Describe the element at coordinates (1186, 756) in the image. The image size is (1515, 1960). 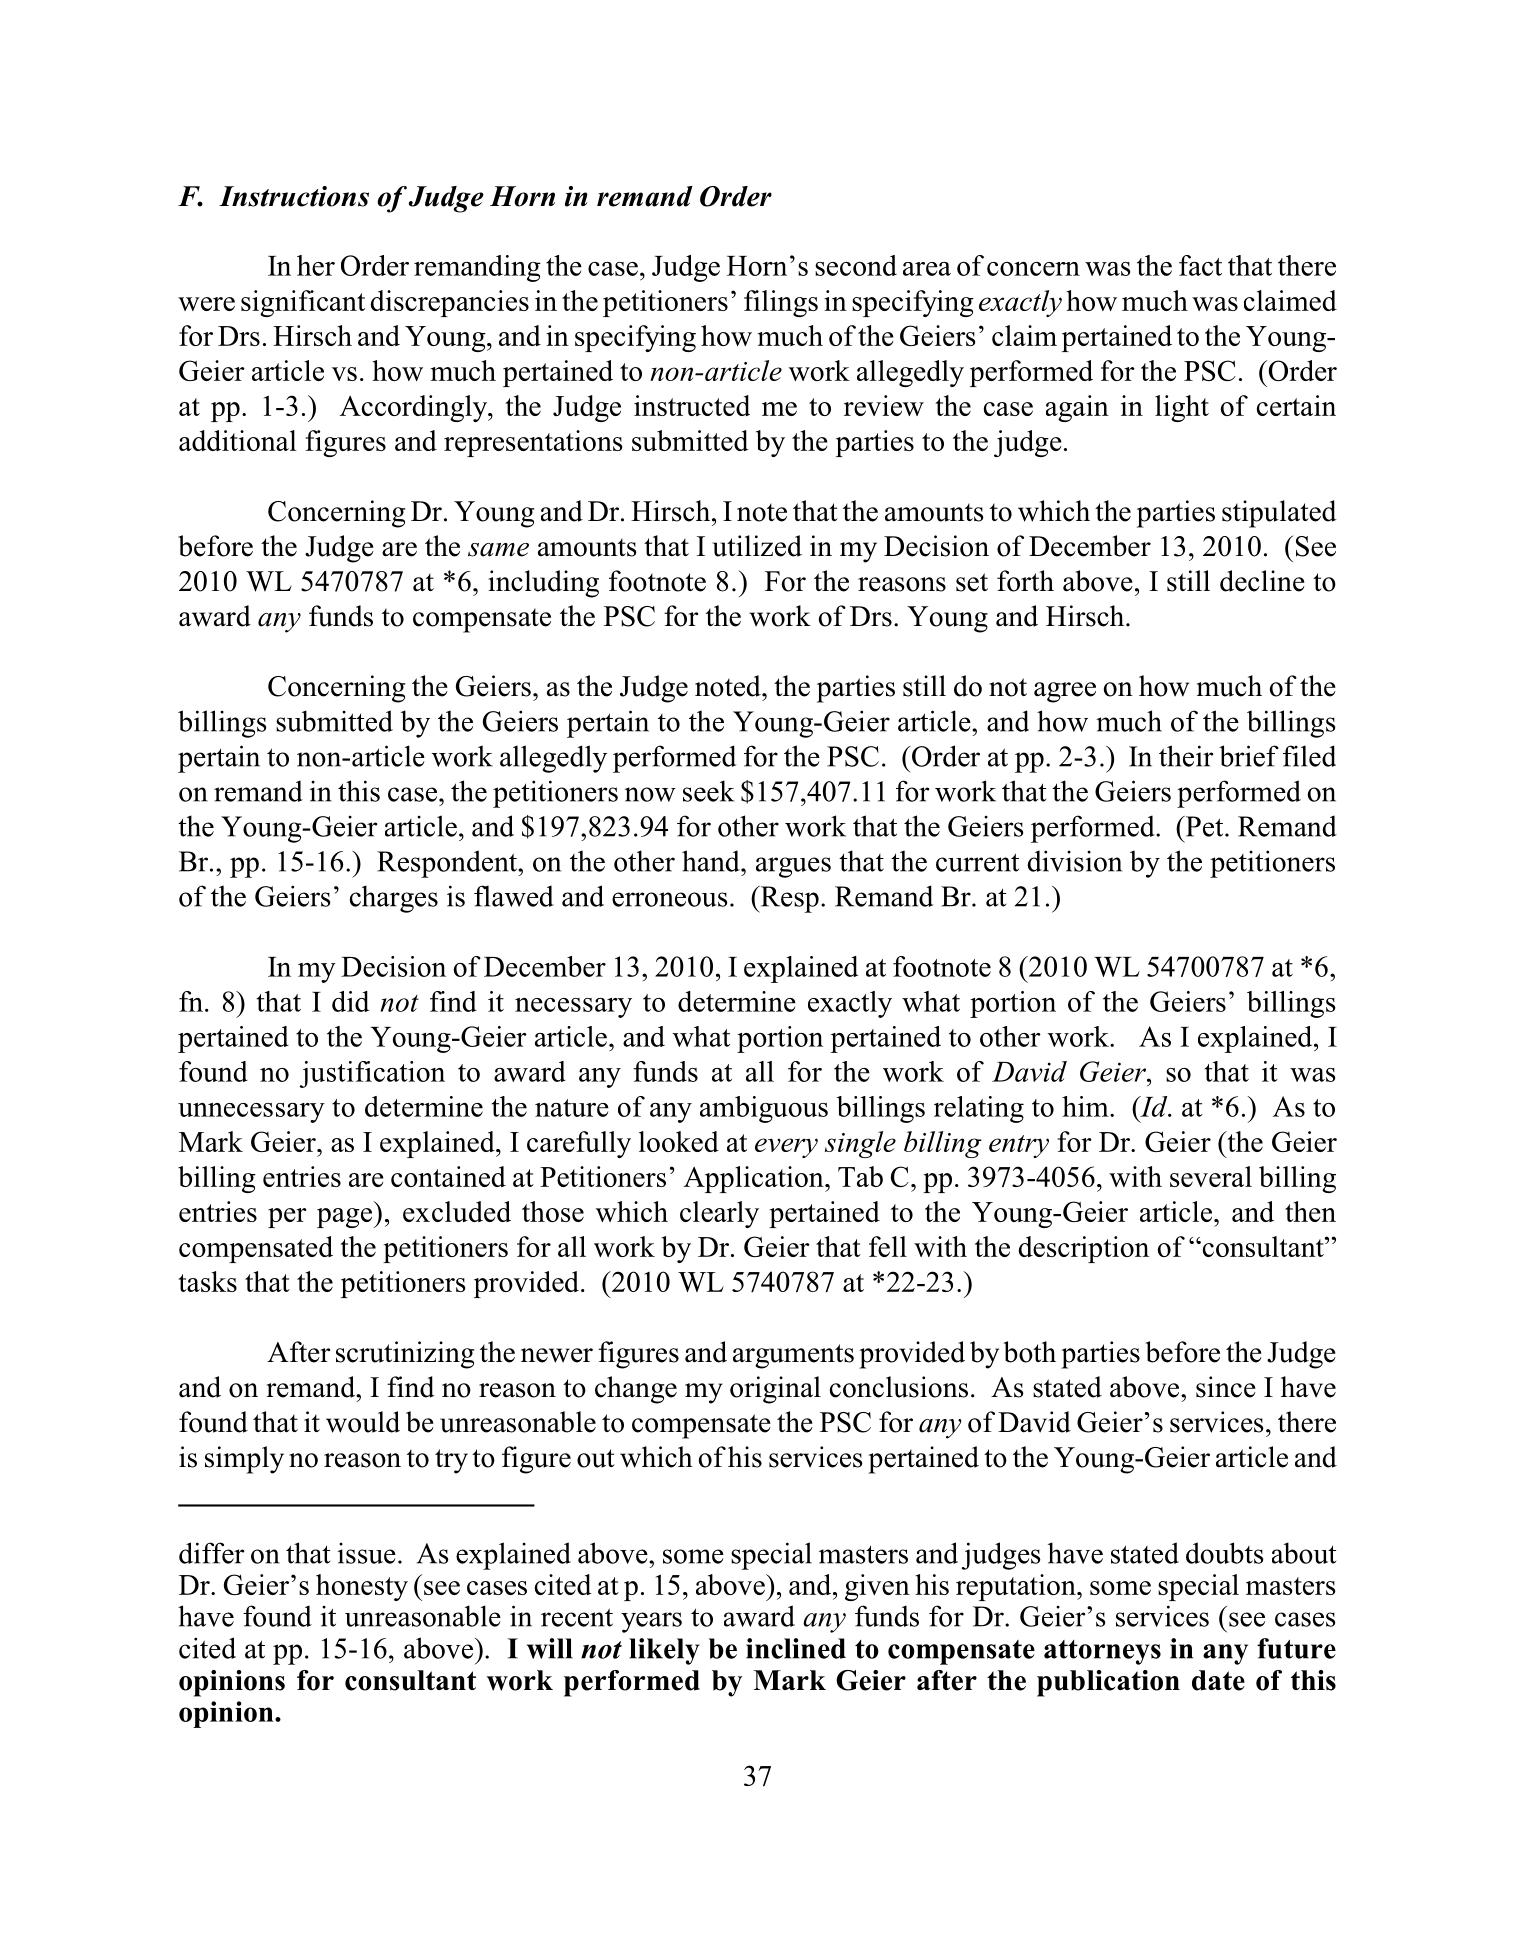
I see `their` at that location.
